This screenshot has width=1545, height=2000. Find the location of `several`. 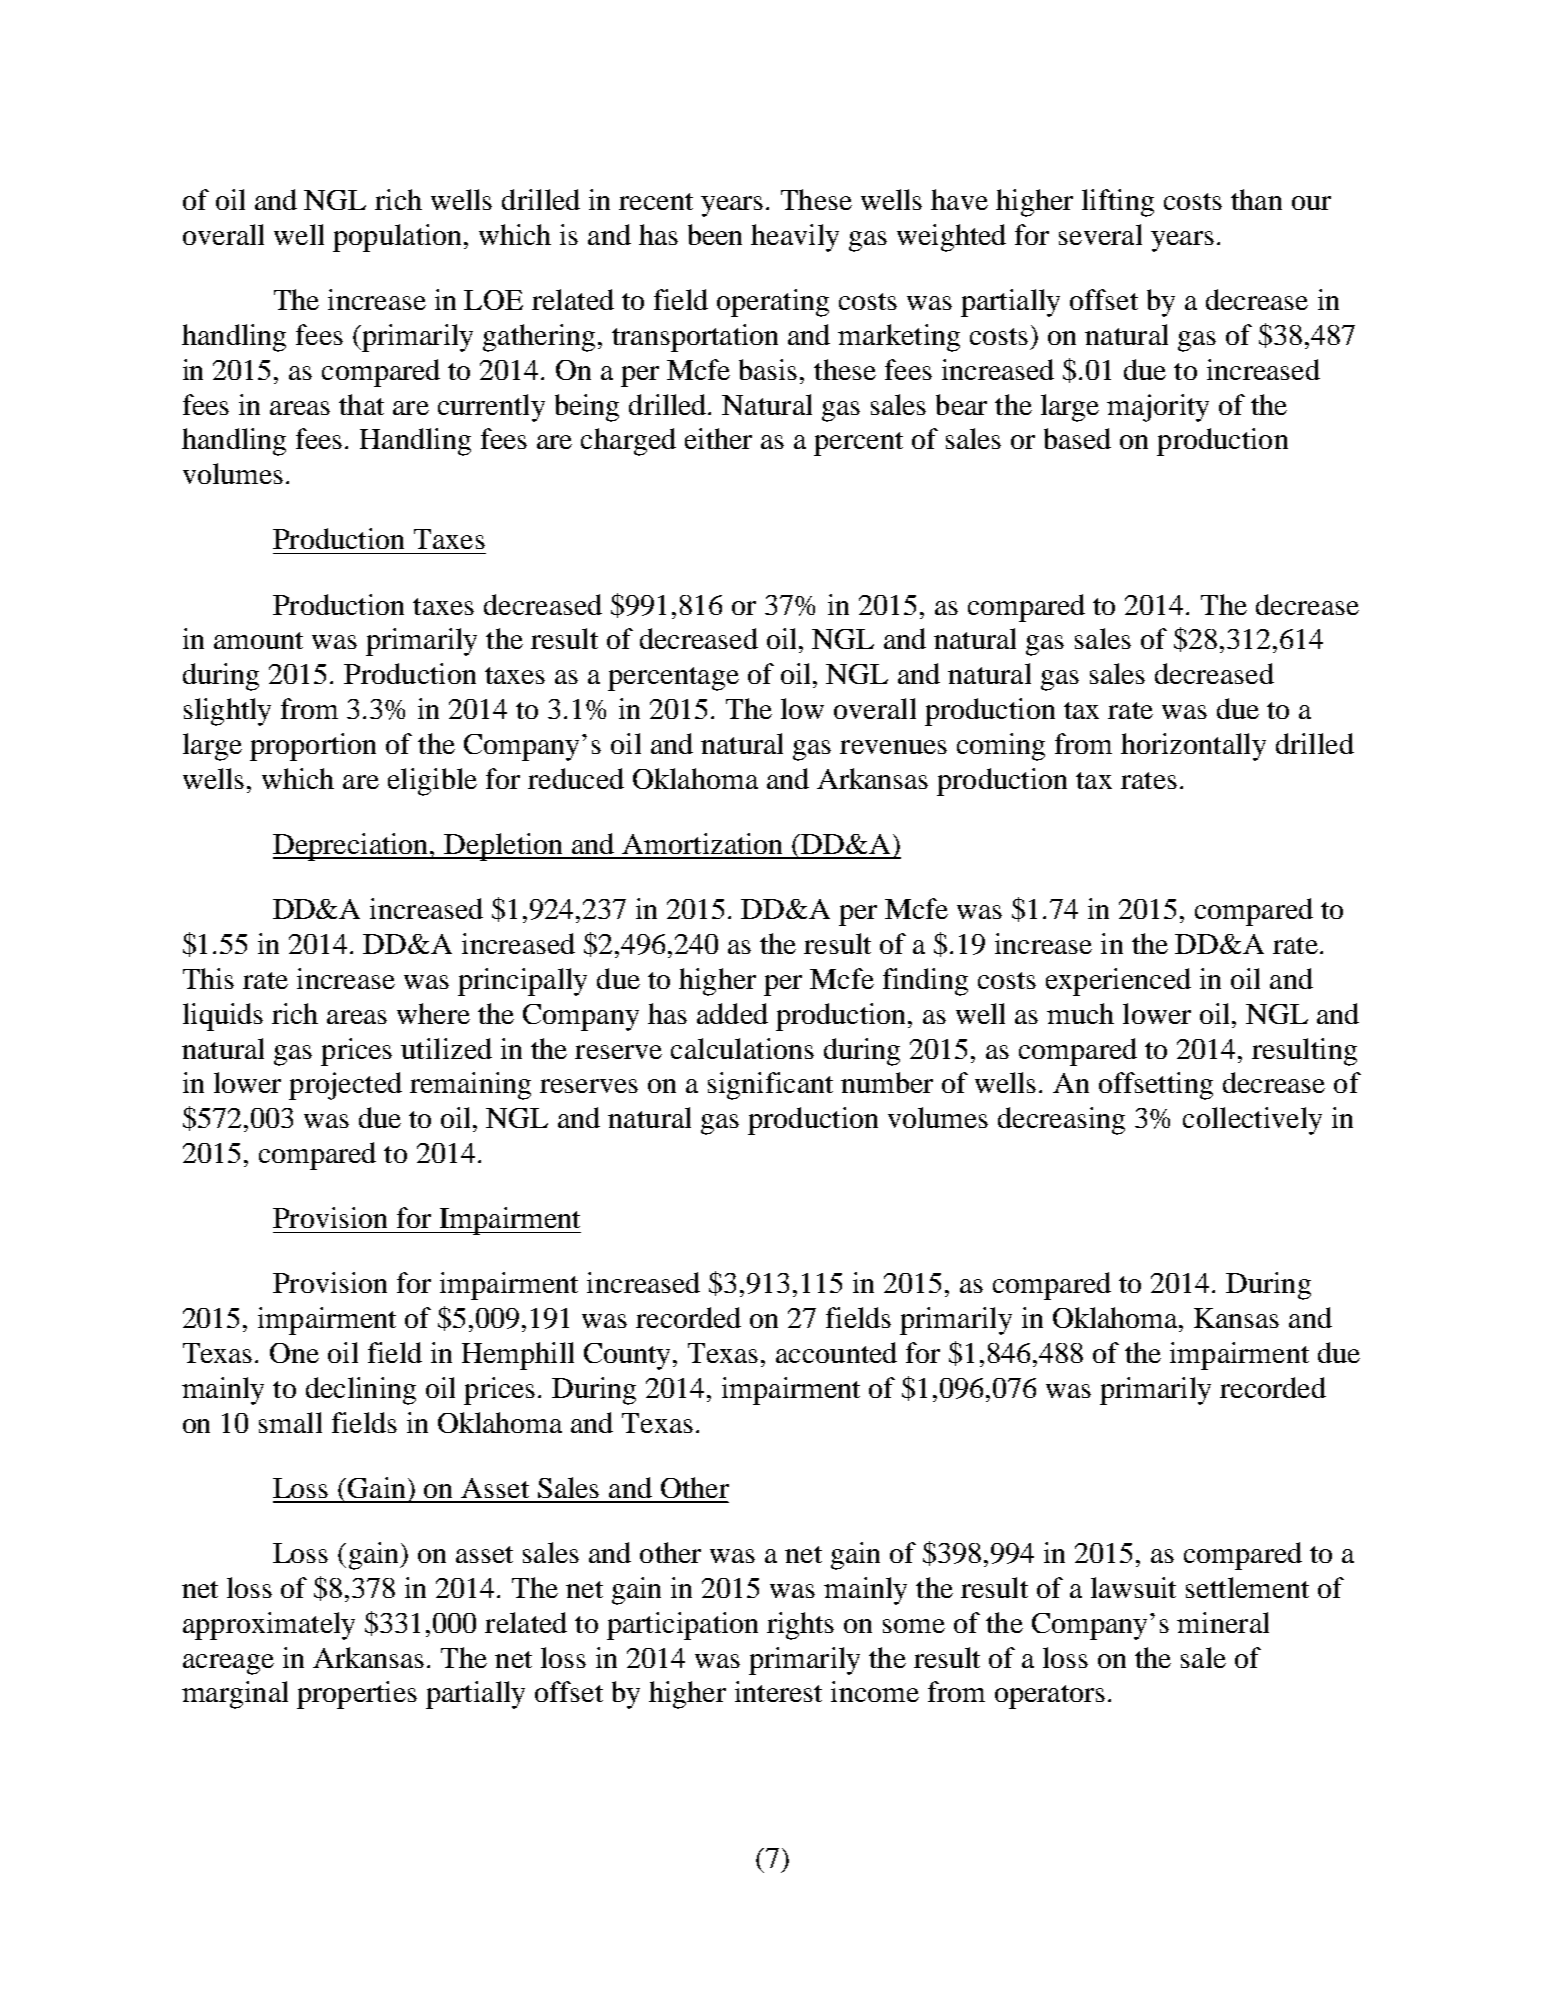

several is located at coordinates (1100, 234).
